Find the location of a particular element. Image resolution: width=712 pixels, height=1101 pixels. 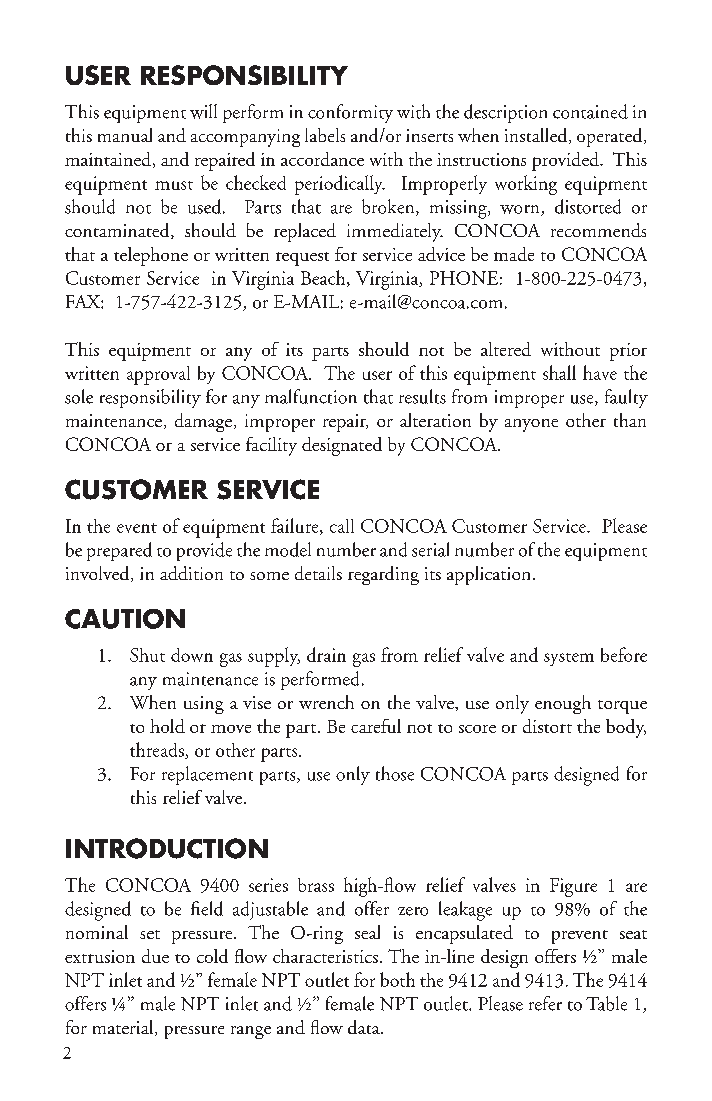

approval is located at coordinates (158, 375).
